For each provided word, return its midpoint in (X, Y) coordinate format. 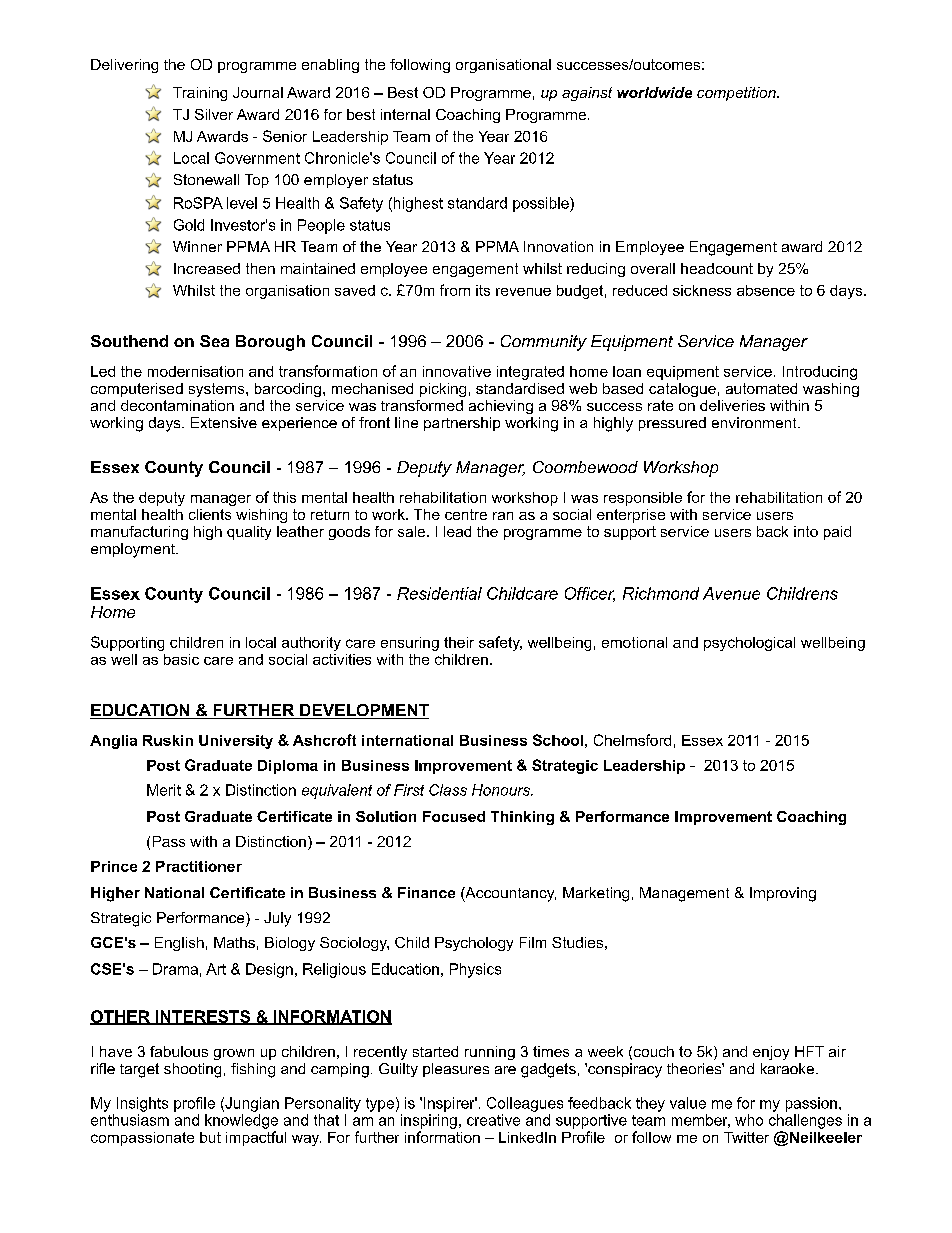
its (483, 290)
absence (766, 290)
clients (210, 514)
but (210, 1137)
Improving (783, 894)
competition (737, 94)
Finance (426, 892)
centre (466, 514)
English (179, 944)
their (459, 642)
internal (405, 114)
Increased (207, 268)
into (806, 531)
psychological (749, 644)
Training (200, 94)
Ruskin (168, 740)
